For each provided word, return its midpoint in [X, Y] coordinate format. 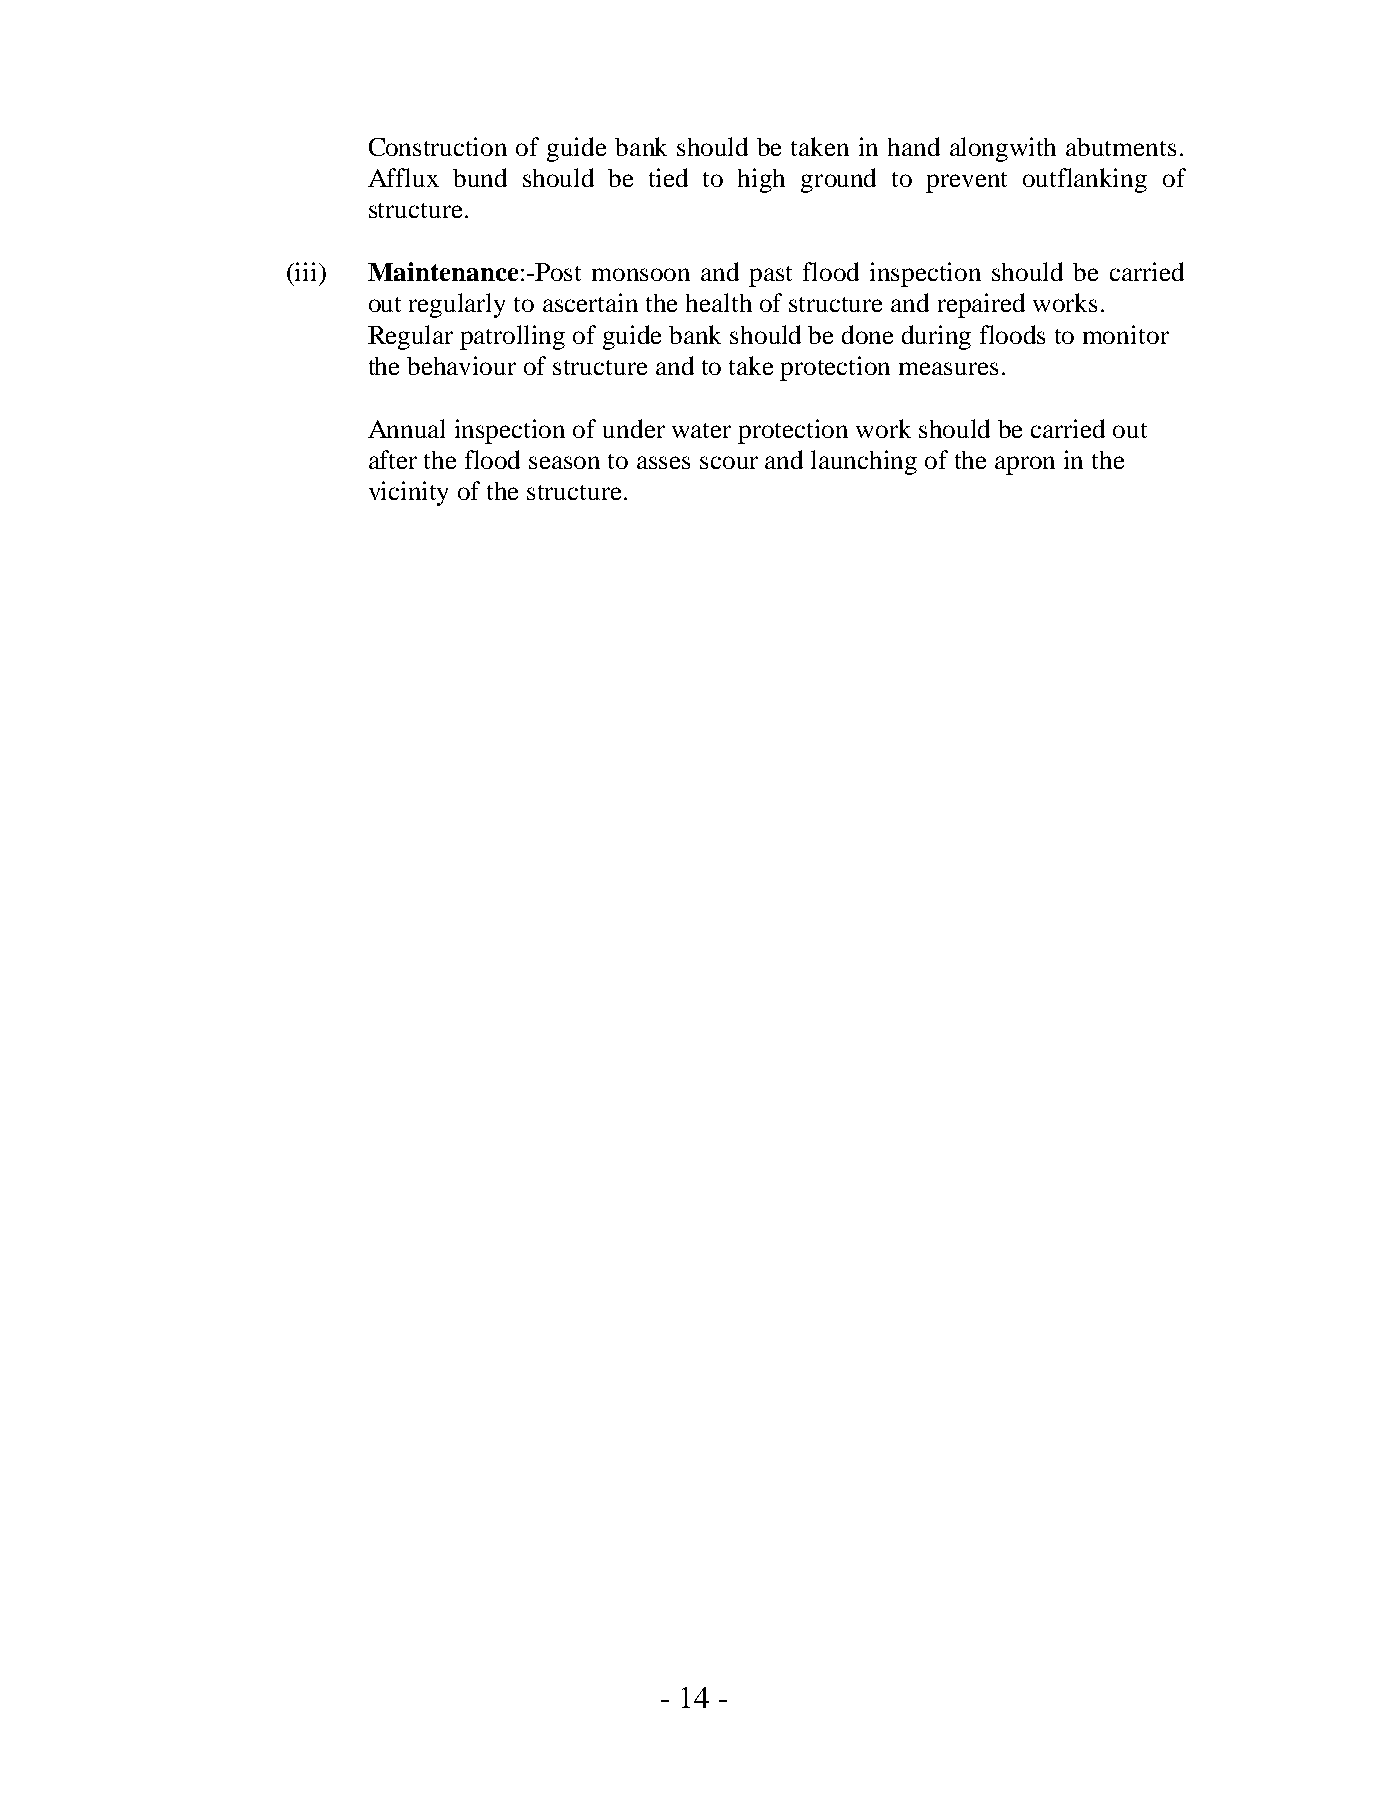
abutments [1121, 147]
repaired [981, 305]
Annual [406, 428]
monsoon [641, 274]
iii [306, 271]
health [719, 302]
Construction [438, 146]
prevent [966, 182]
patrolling [512, 337]
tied [668, 177]
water [701, 430]
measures [948, 368]
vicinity [408, 493]
